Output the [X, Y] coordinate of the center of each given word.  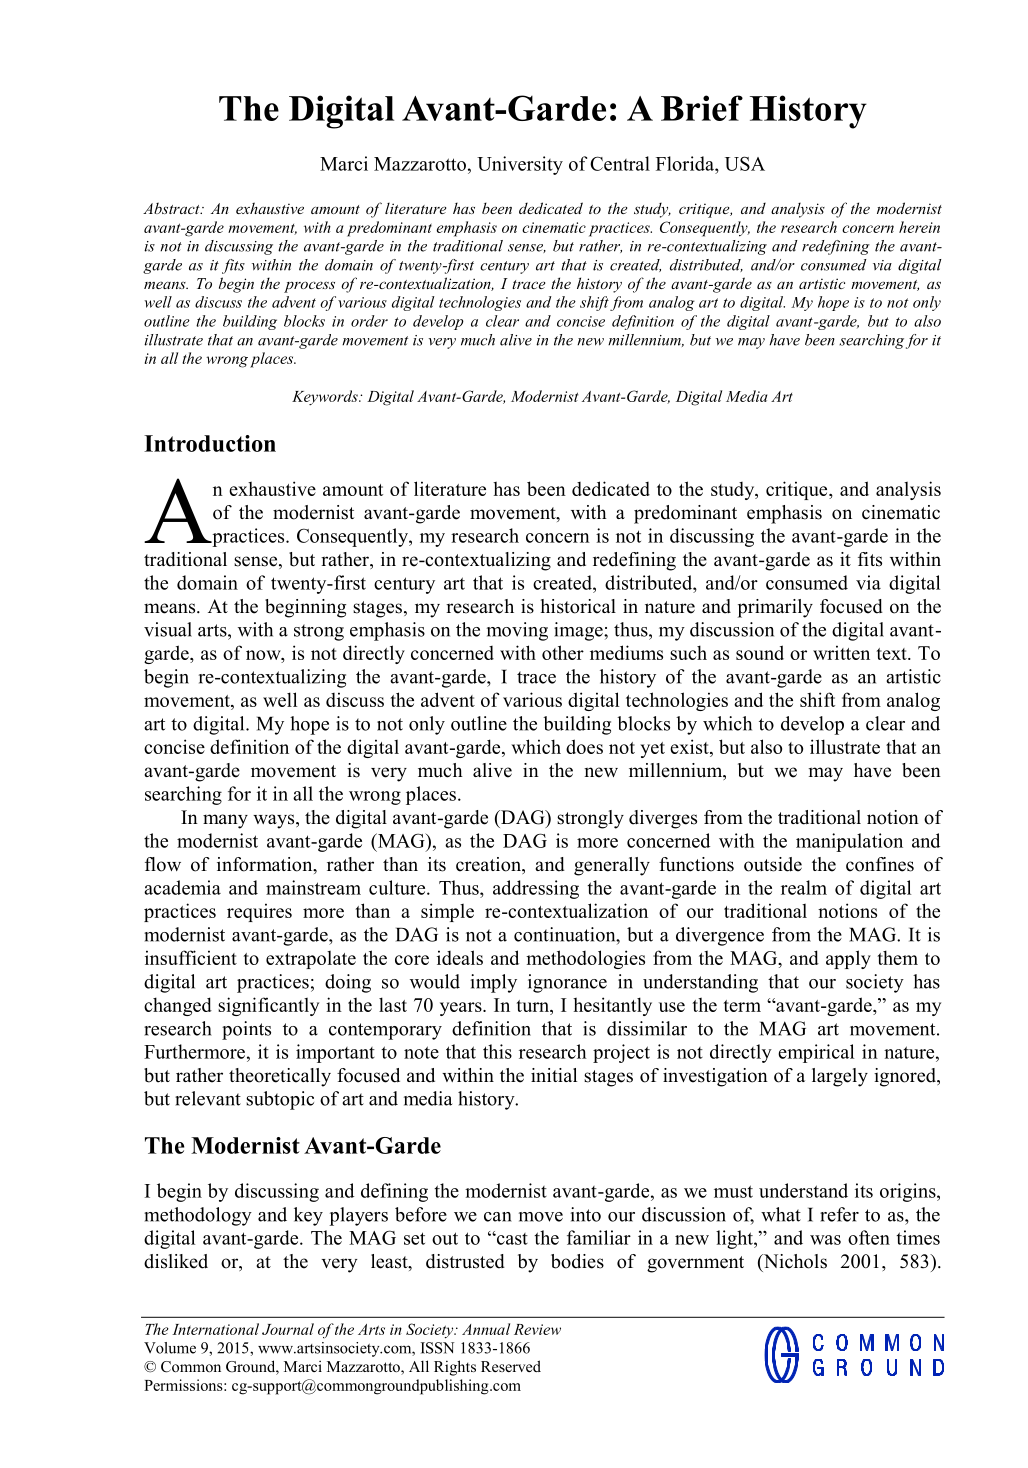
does [584, 746]
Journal [288, 1329]
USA [745, 163]
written [841, 652]
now [264, 655]
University [520, 165]
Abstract [172, 208]
